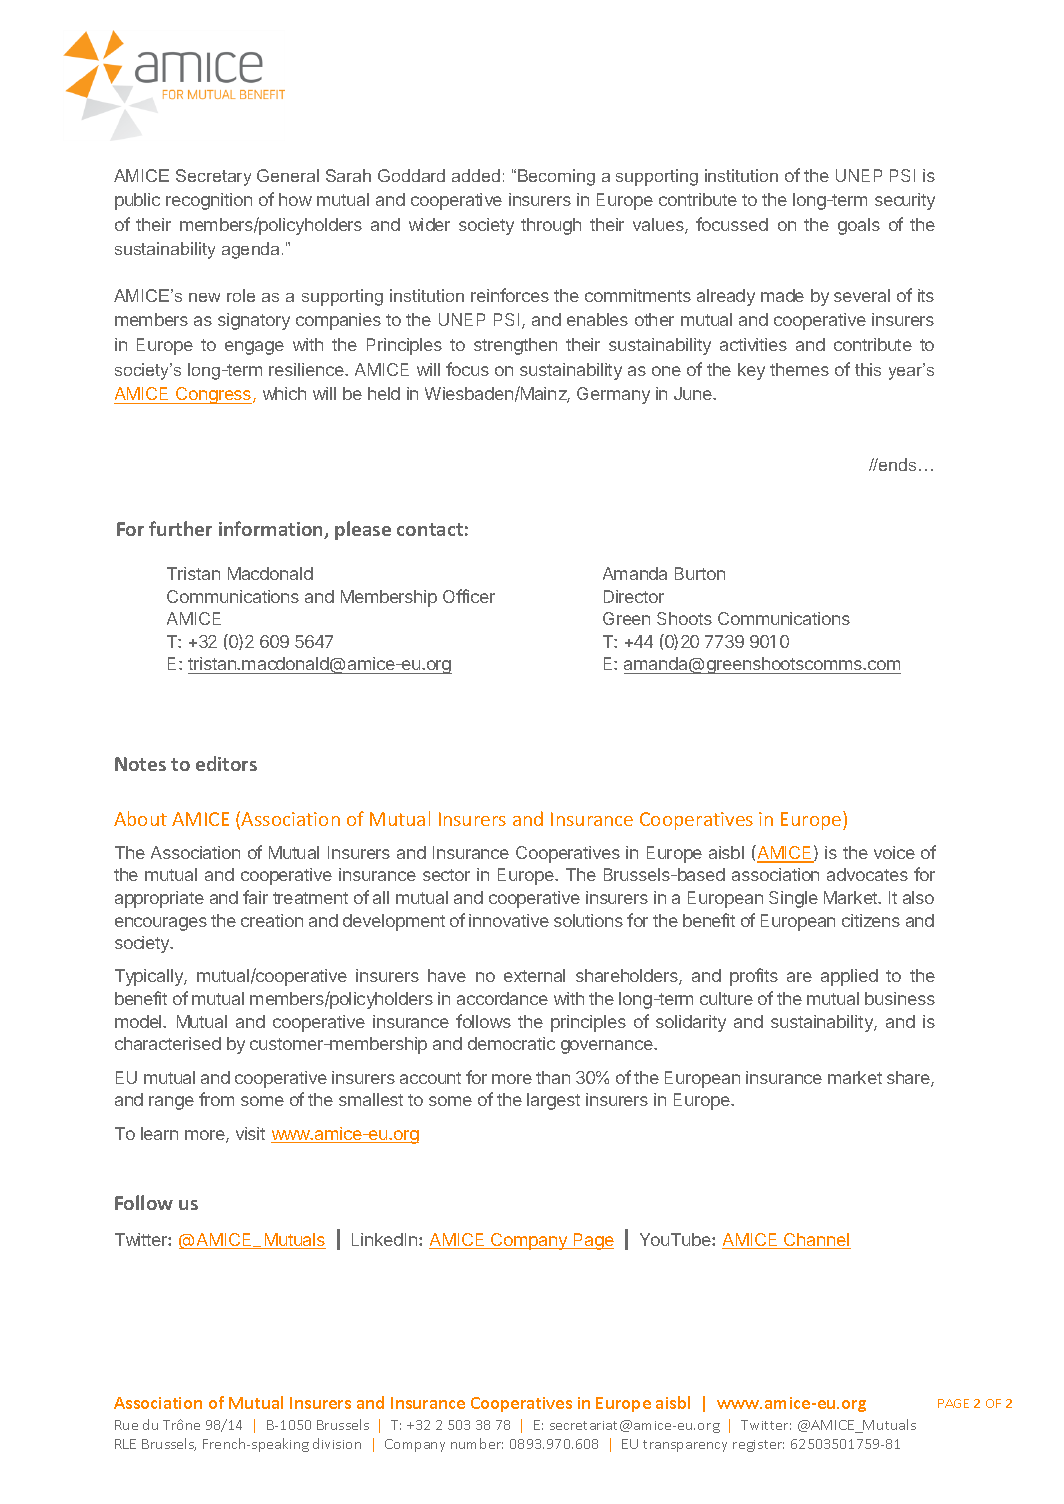  What do you see at coordinates (477, 1443) in the screenshot?
I see `number` at bounding box center [477, 1443].
